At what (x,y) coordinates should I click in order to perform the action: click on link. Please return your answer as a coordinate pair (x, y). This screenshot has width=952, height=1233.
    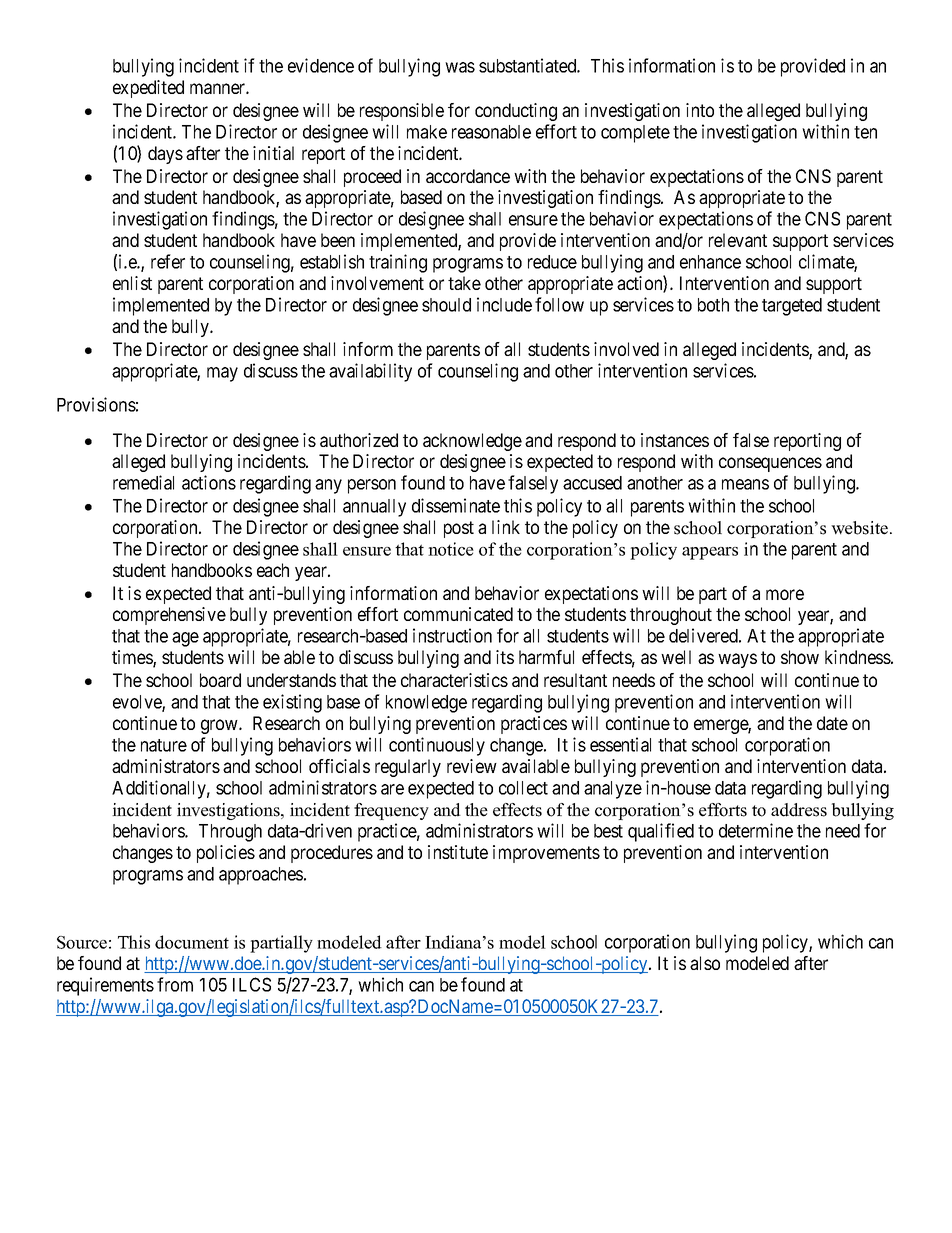
    Looking at the image, I should click on (506, 527).
